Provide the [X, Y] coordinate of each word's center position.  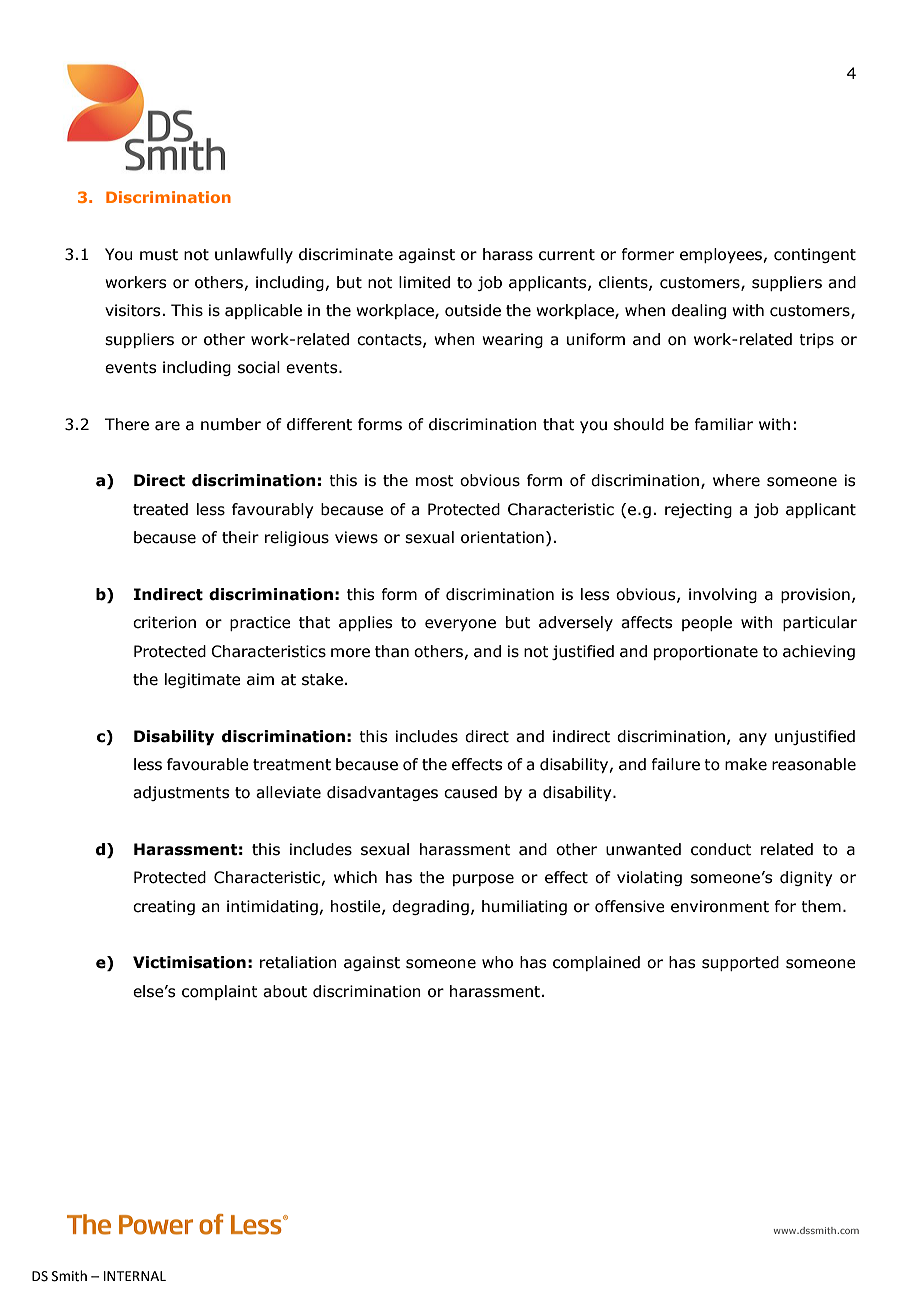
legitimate [203, 680]
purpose [483, 880]
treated [160, 509]
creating [164, 907]
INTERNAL [135, 1276]
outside [473, 310]
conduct [721, 849]
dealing [699, 311]
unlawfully [254, 255]
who [497, 962]
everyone [460, 625]
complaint [220, 992]
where [736, 480]
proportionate [706, 652]
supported [740, 963]
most [435, 481]
